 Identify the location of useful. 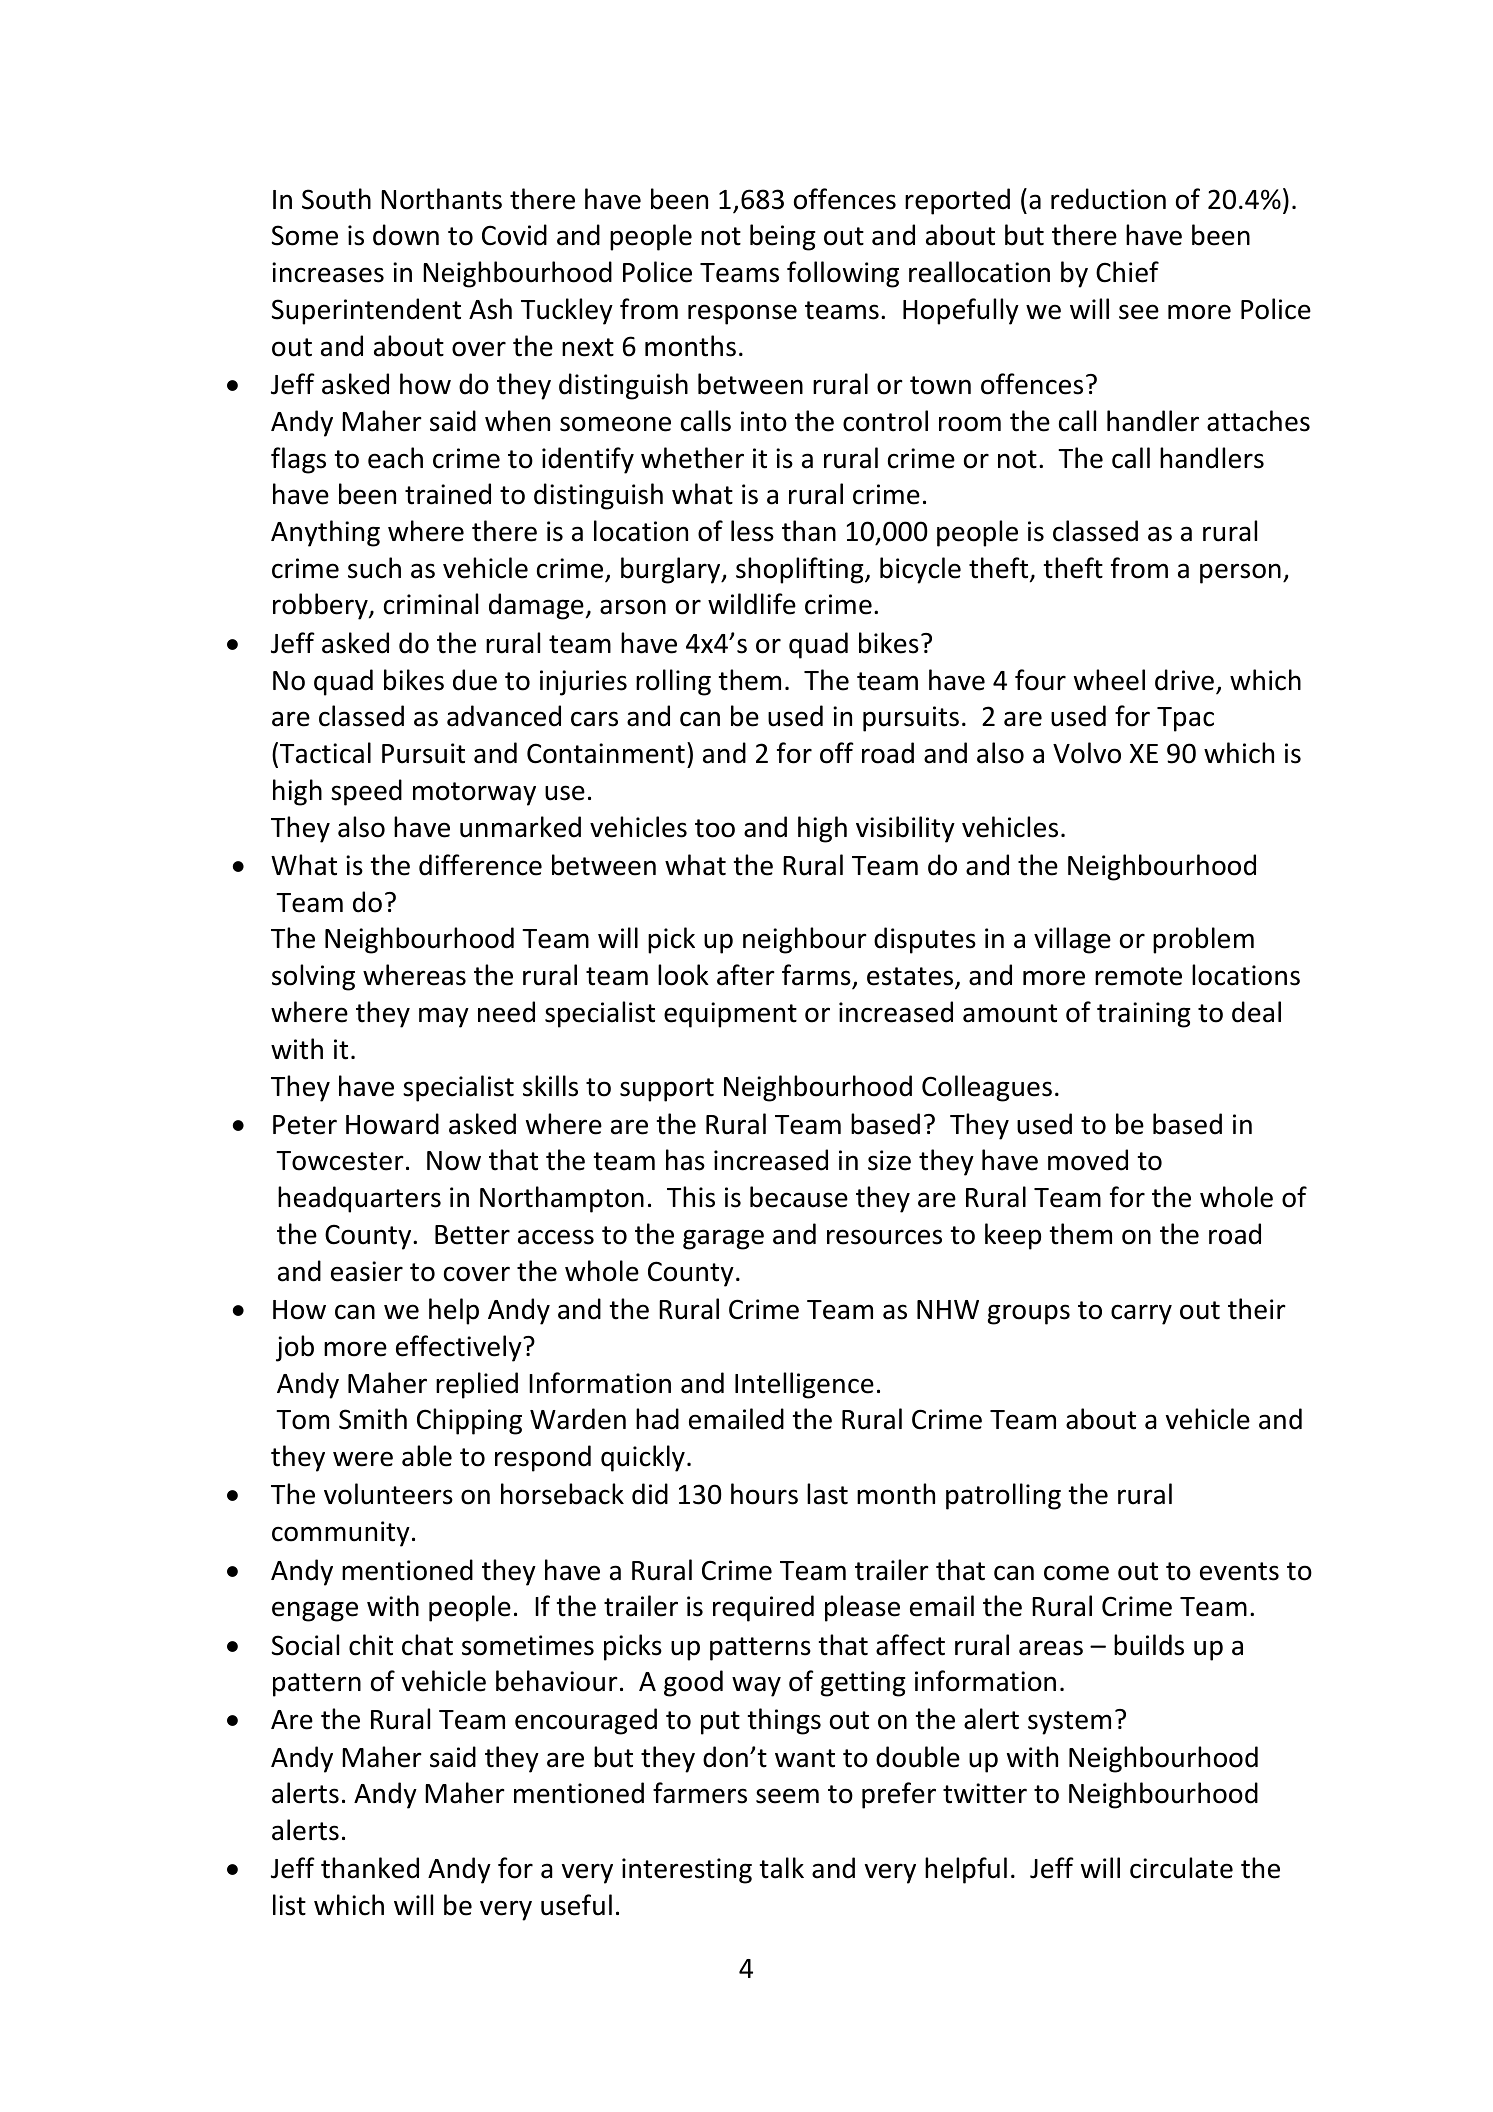
(576, 1905).
